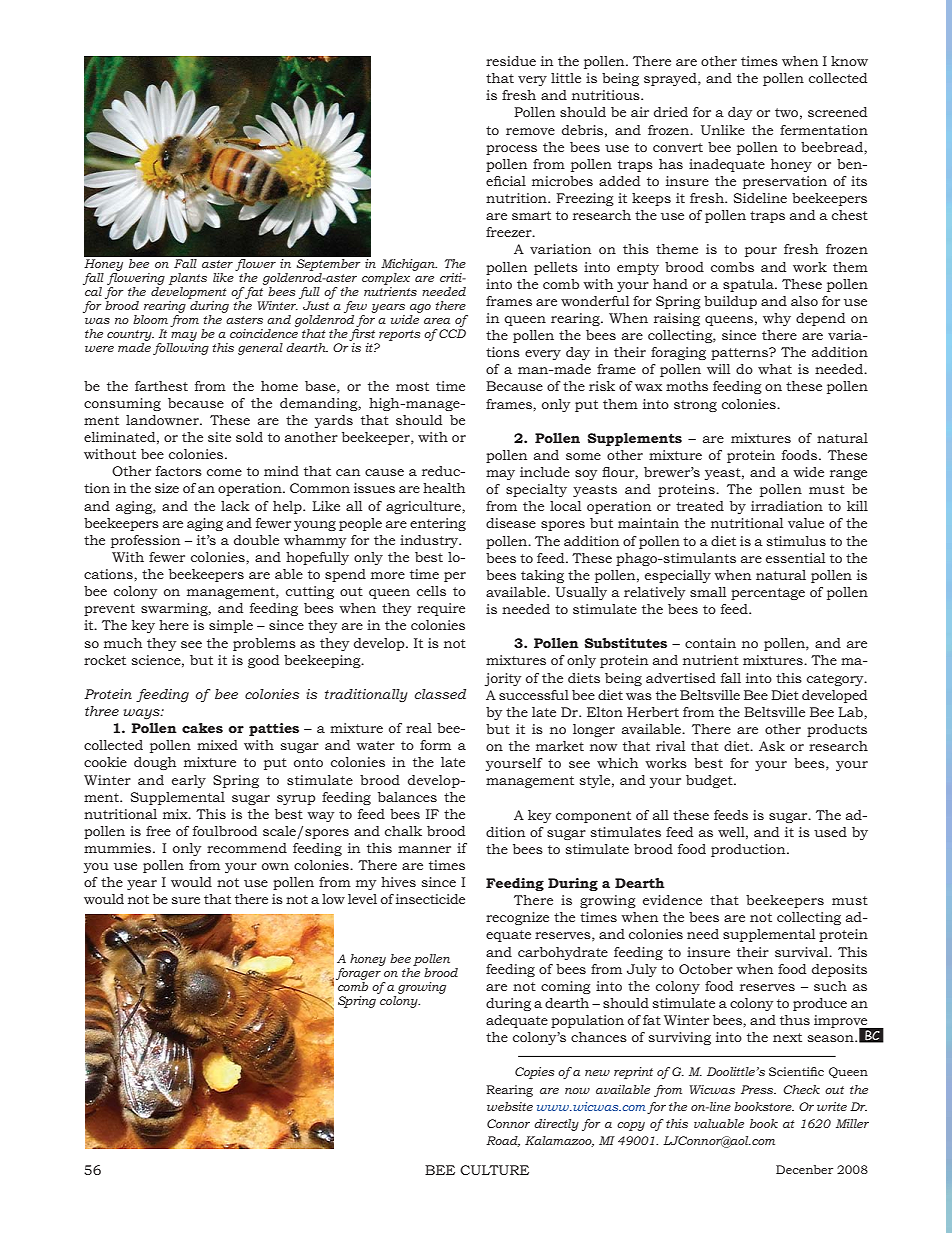  I want to click on simple, so click(231, 626).
